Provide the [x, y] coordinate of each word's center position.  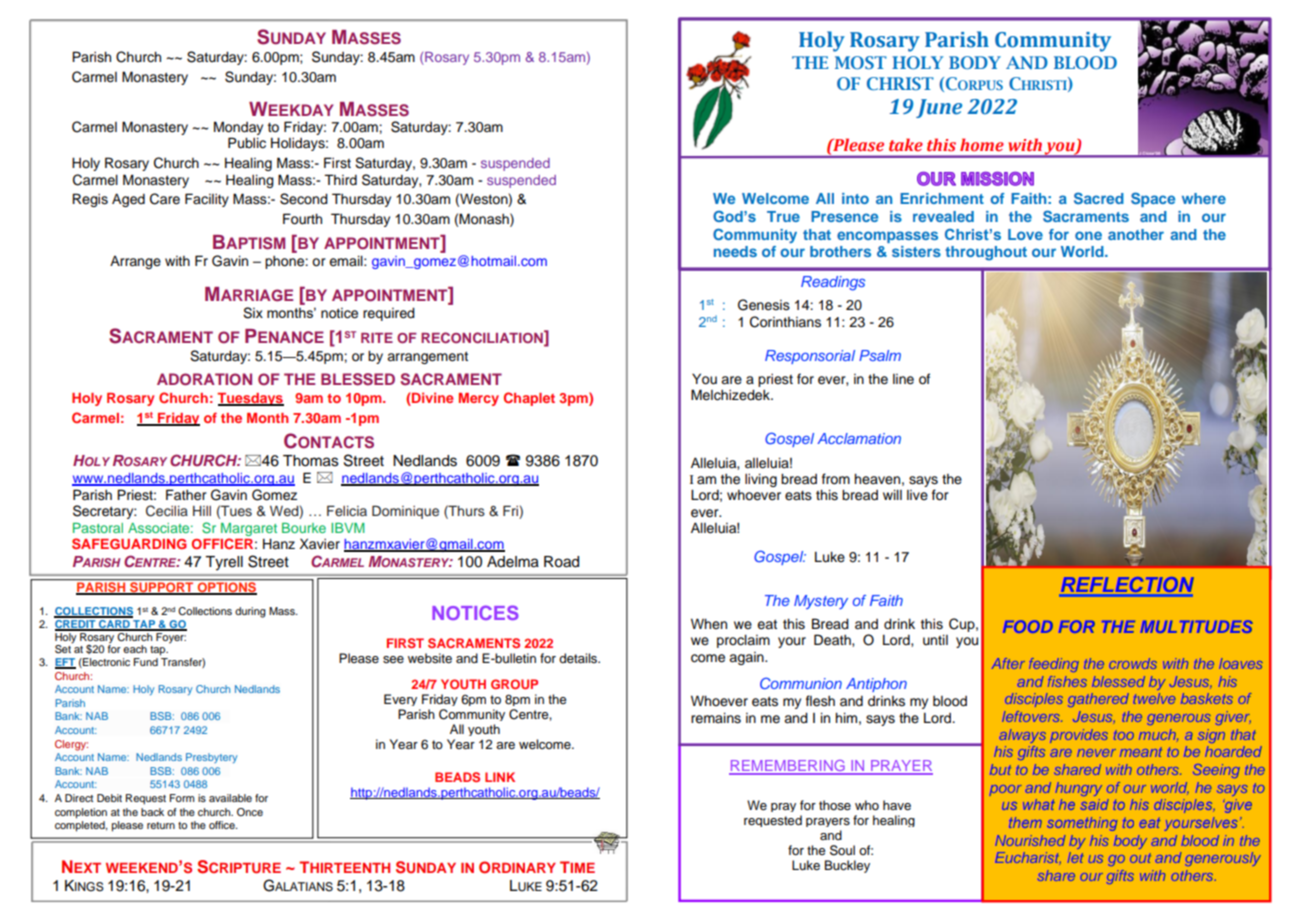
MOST [861, 62]
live [917, 495]
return [161, 825]
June [939, 108]
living [761, 480]
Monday [238, 129]
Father [186, 495]
